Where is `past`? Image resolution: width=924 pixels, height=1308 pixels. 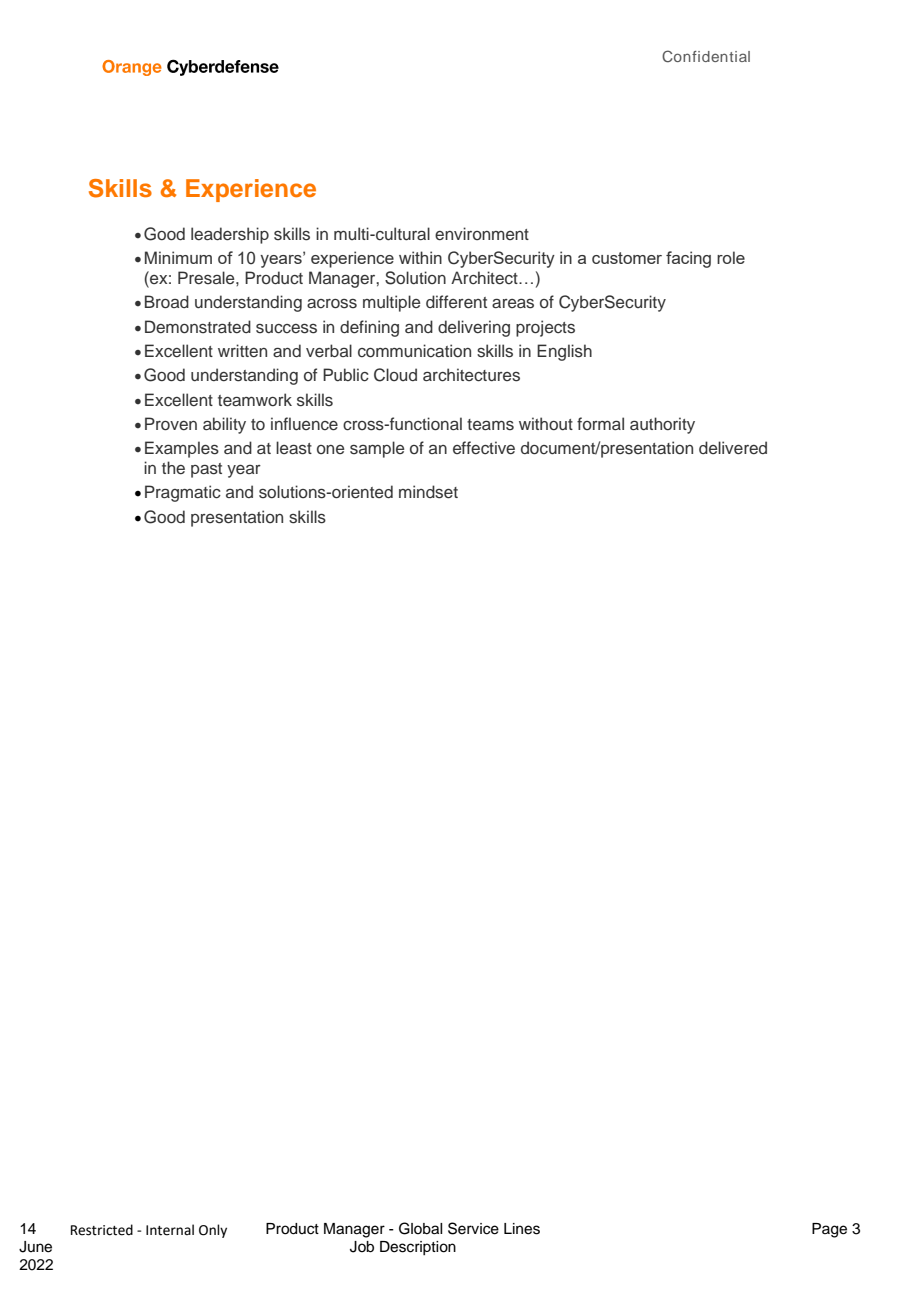
past is located at coordinates (206, 470).
